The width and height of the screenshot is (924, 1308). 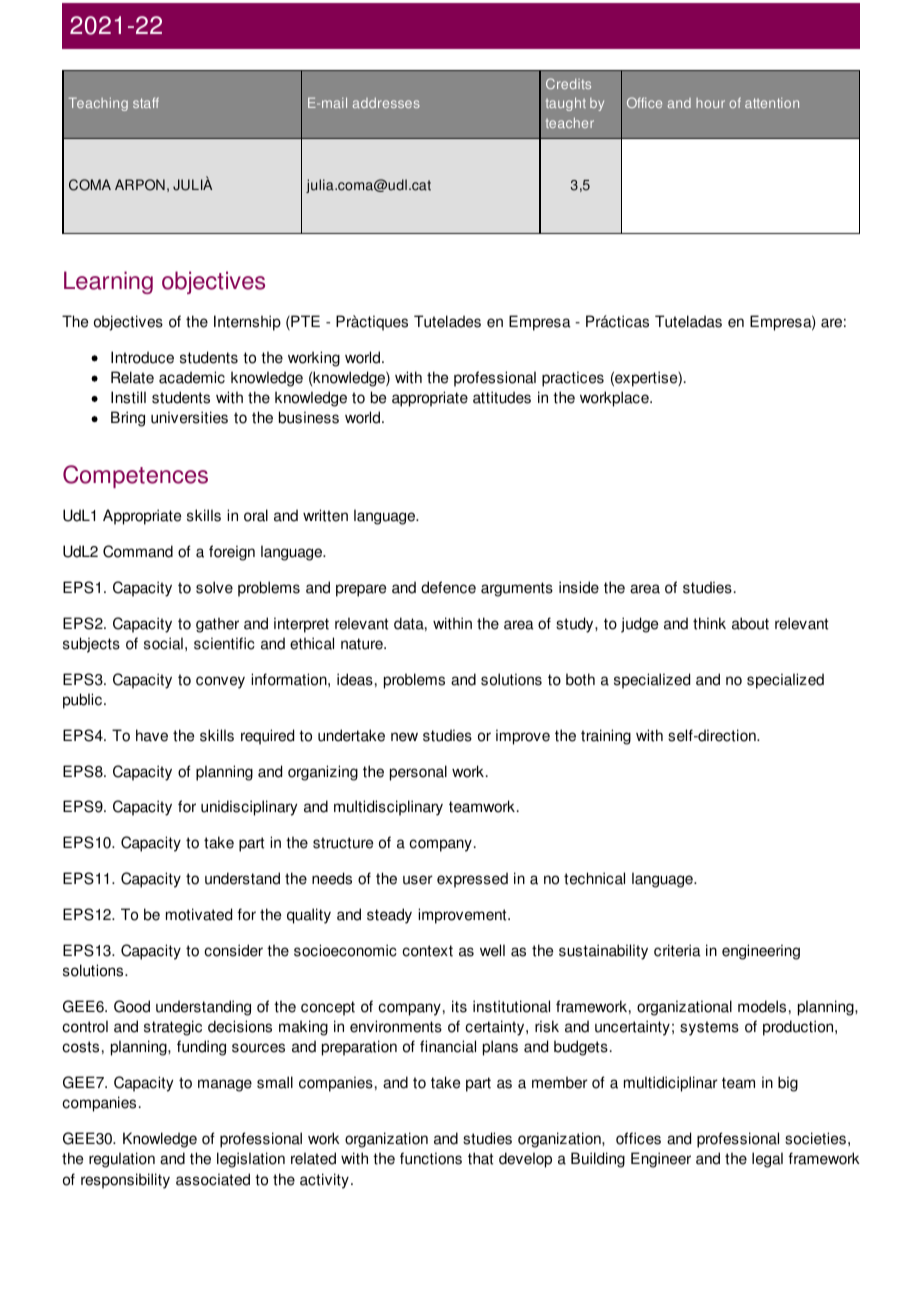 I want to click on staff, so click(x=146, y=102).
